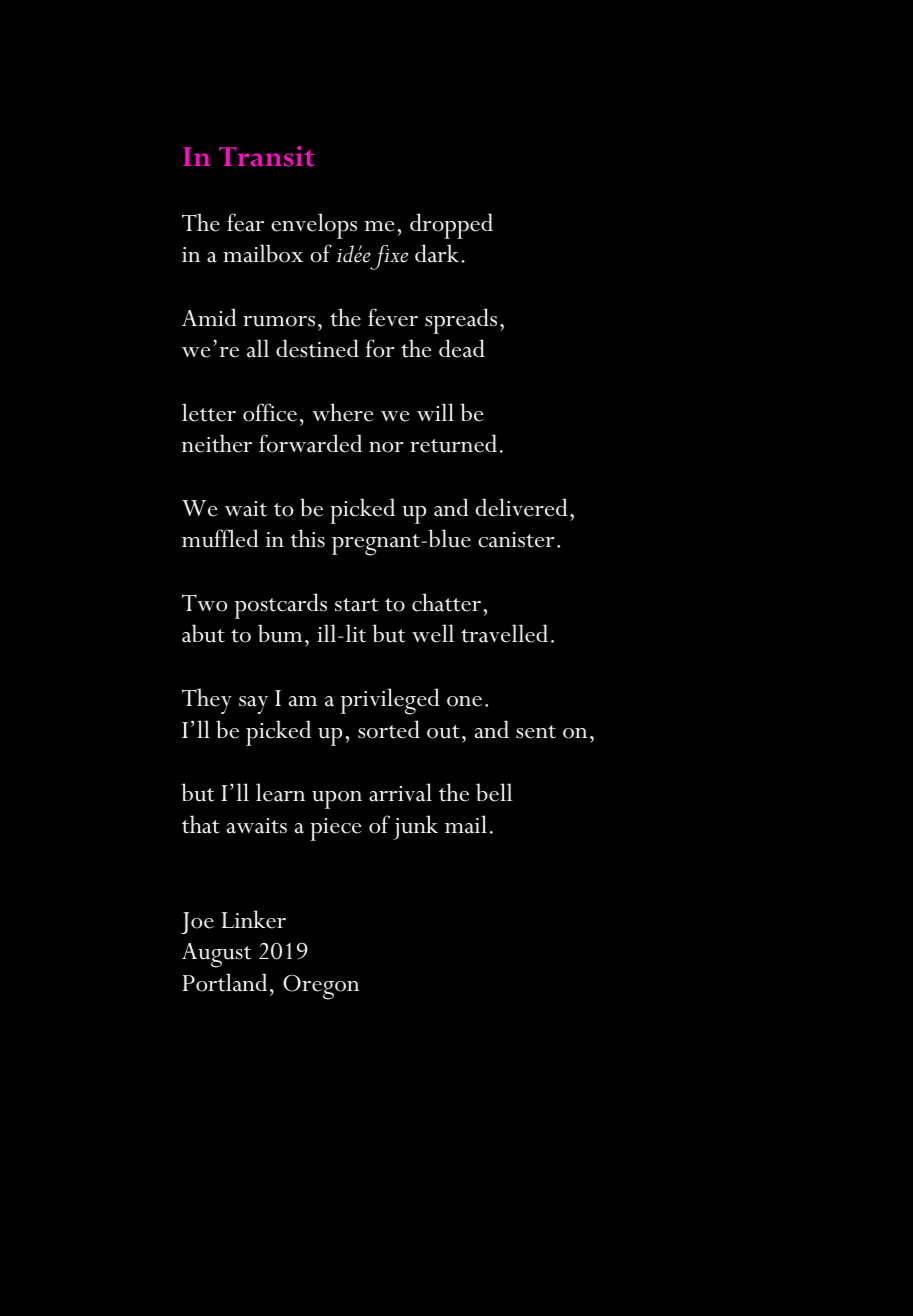  I want to click on canister, so click(516, 540).
